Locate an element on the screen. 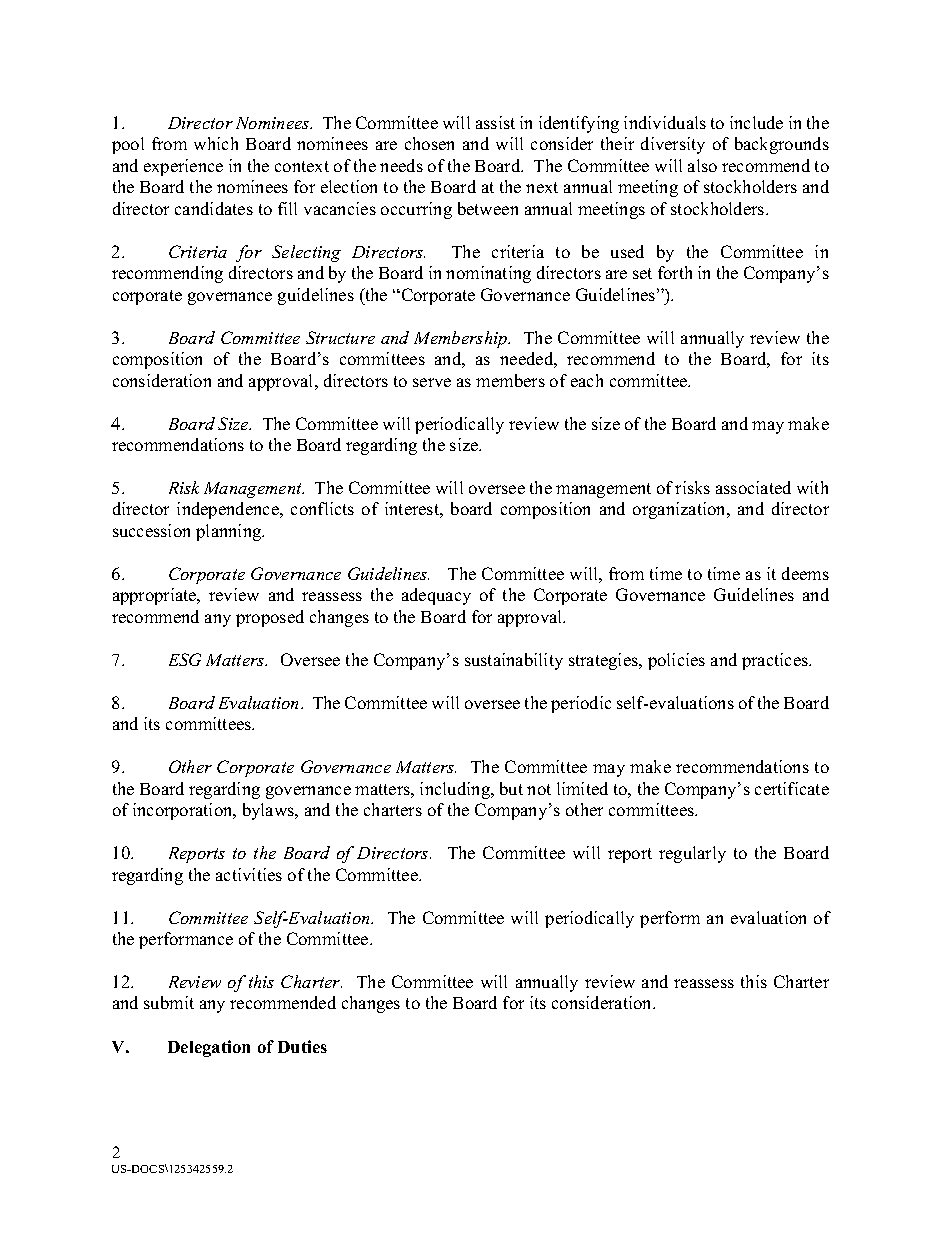 The width and height of the screenshot is (952, 1233). chosen is located at coordinates (429, 143).
